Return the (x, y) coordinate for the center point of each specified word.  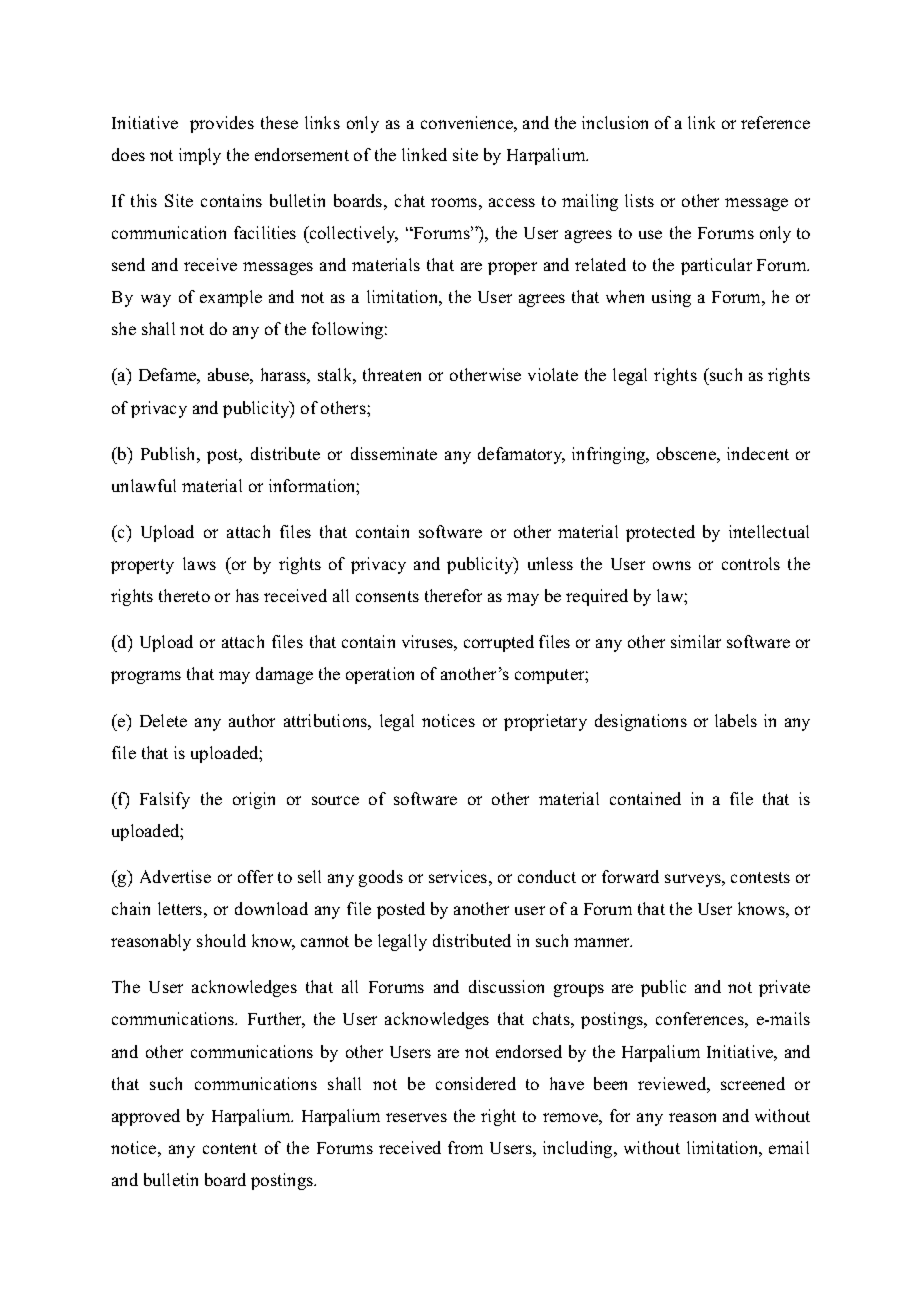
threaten (392, 374)
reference (775, 122)
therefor (453, 595)
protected (660, 533)
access (512, 202)
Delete (163, 720)
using (671, 298)
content (230, 1148)
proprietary (545, 722)
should (221, 940)
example (231, 298)
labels (736, 720)
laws (199, 563)
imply (200, 156)
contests (760, 877)
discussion (506, 986)
